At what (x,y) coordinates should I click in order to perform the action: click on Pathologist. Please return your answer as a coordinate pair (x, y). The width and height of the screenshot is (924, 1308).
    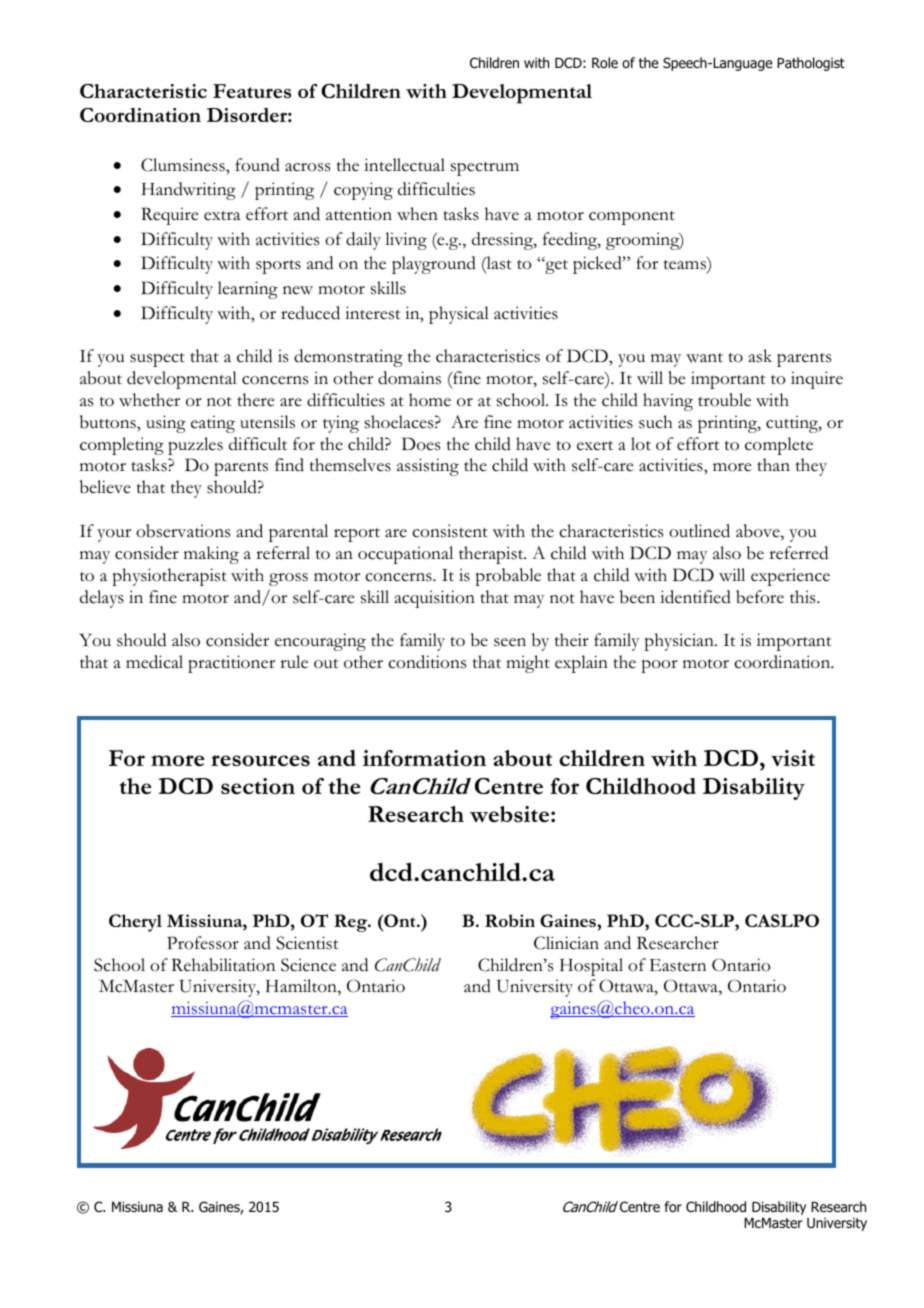
    Looking at the image, I should click on (811, 64).
